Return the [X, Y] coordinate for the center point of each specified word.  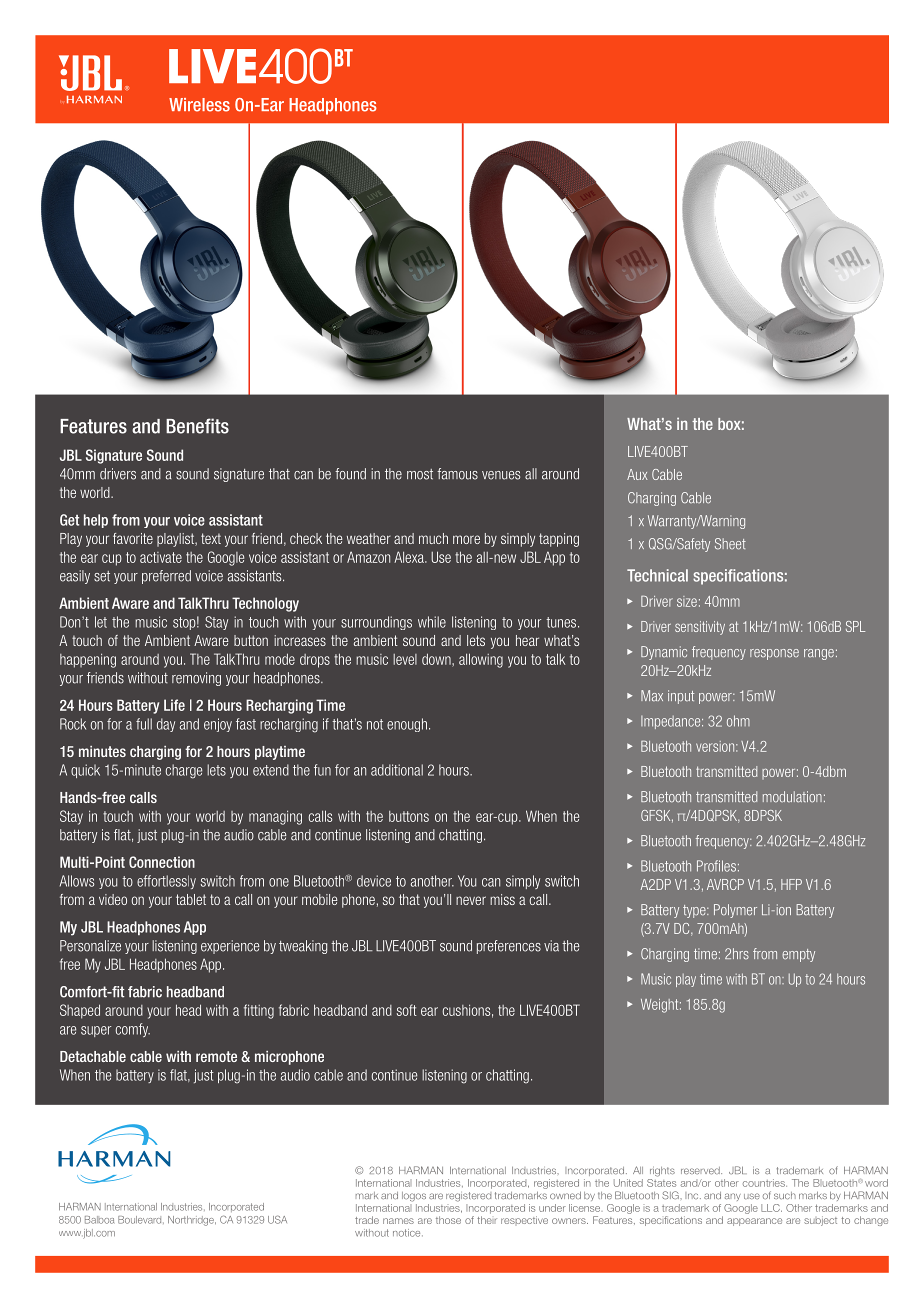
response [774, 654]
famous [457, 474]
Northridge [192, 1221]
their [487, 1220]
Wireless [199, 105]
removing [196, 679]
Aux [637, 474]
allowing [481, 660]
